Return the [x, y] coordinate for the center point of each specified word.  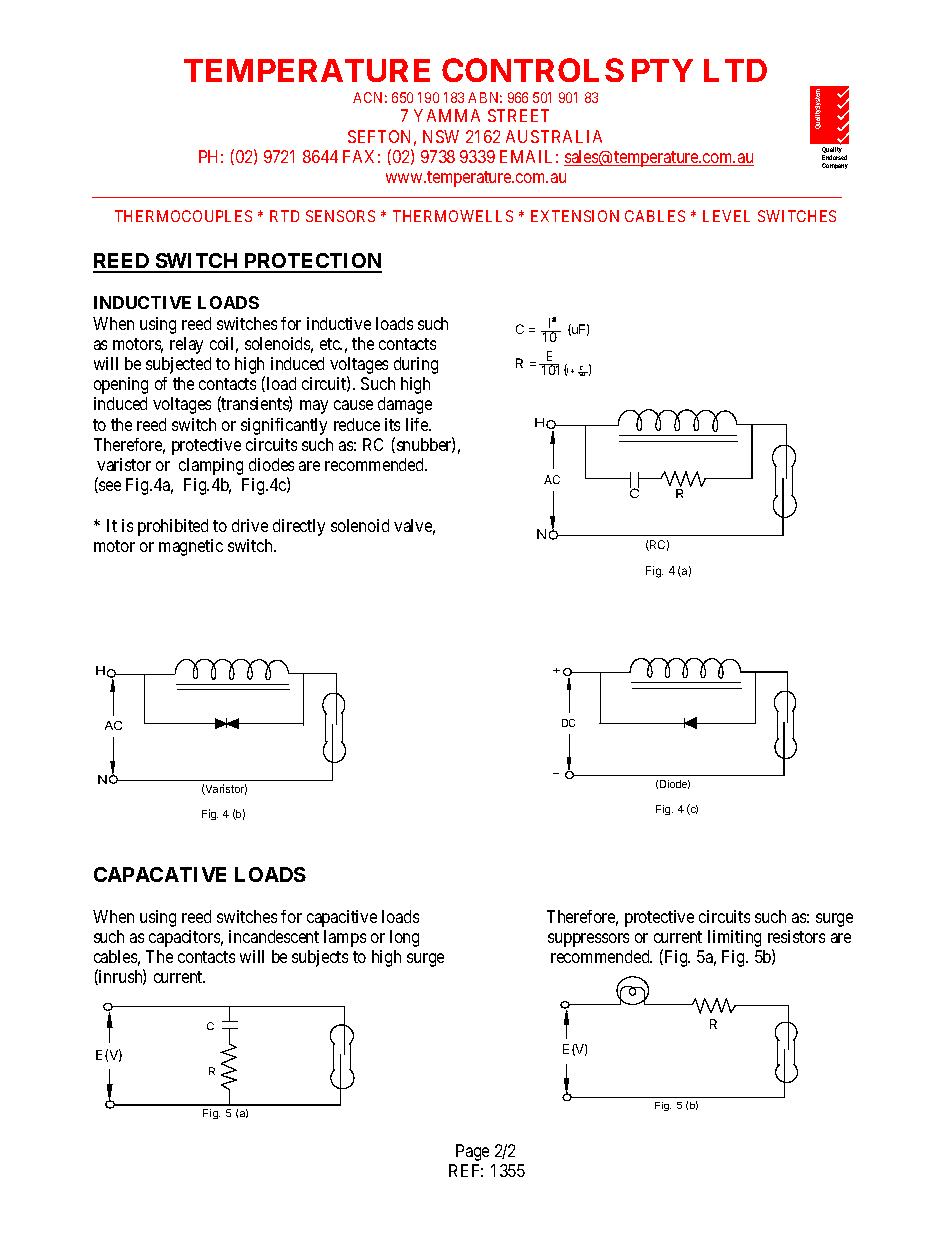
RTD [284, 216]
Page [472, 1152]
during [416, 365]
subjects [320, 958]
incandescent [274, 936]
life [418, 424]
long [404, 938]
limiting [734, 938]
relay [186, 345]
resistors [796, 936]
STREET [518, 115]
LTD [735, 70]
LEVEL [726, 216]
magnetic [191, 547]
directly [299, 527]
